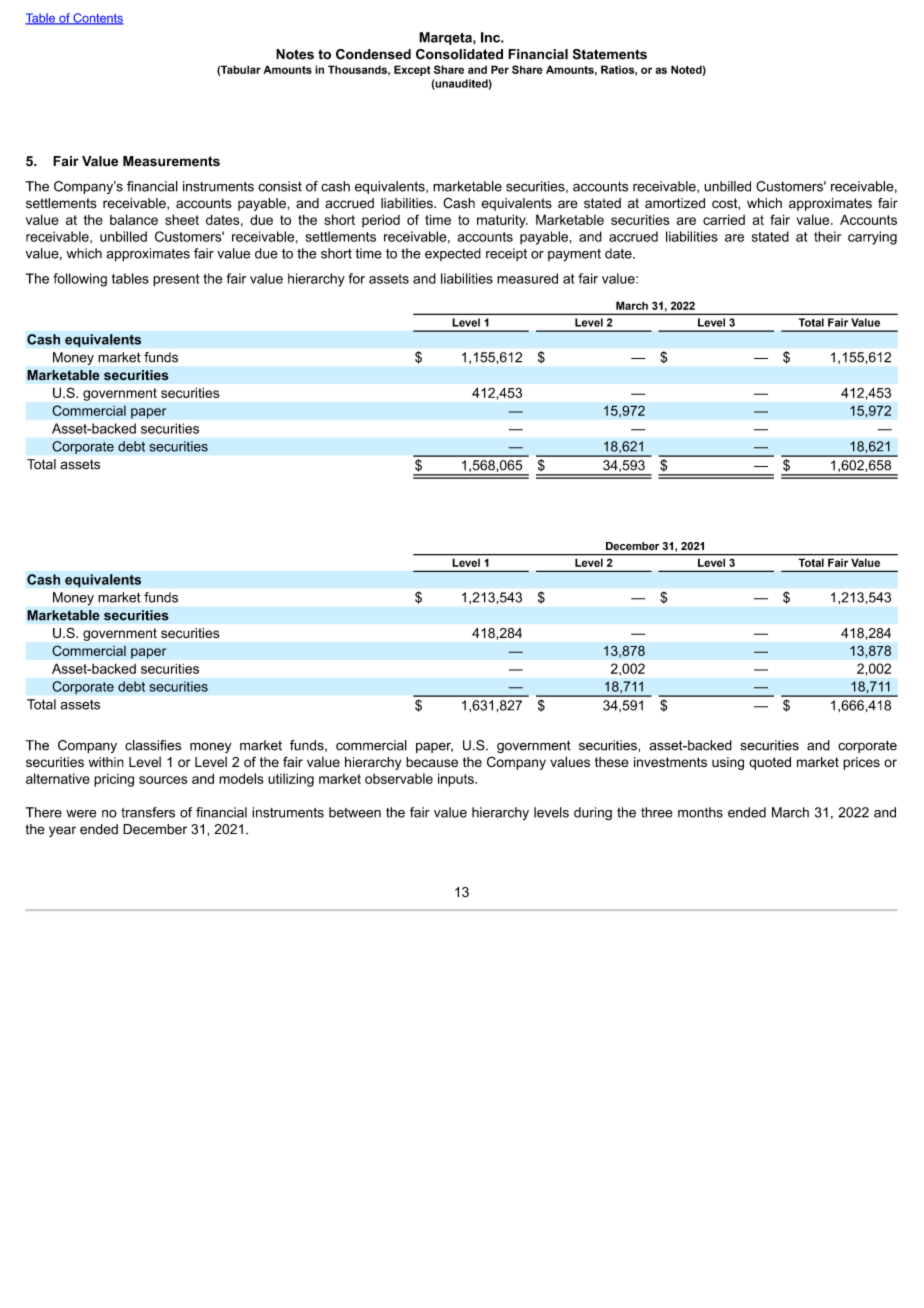 This screenshot has height=1308, width=924. Describe the element at coordinates (134, 219) in the screenshot. I see `balance` at that location.
